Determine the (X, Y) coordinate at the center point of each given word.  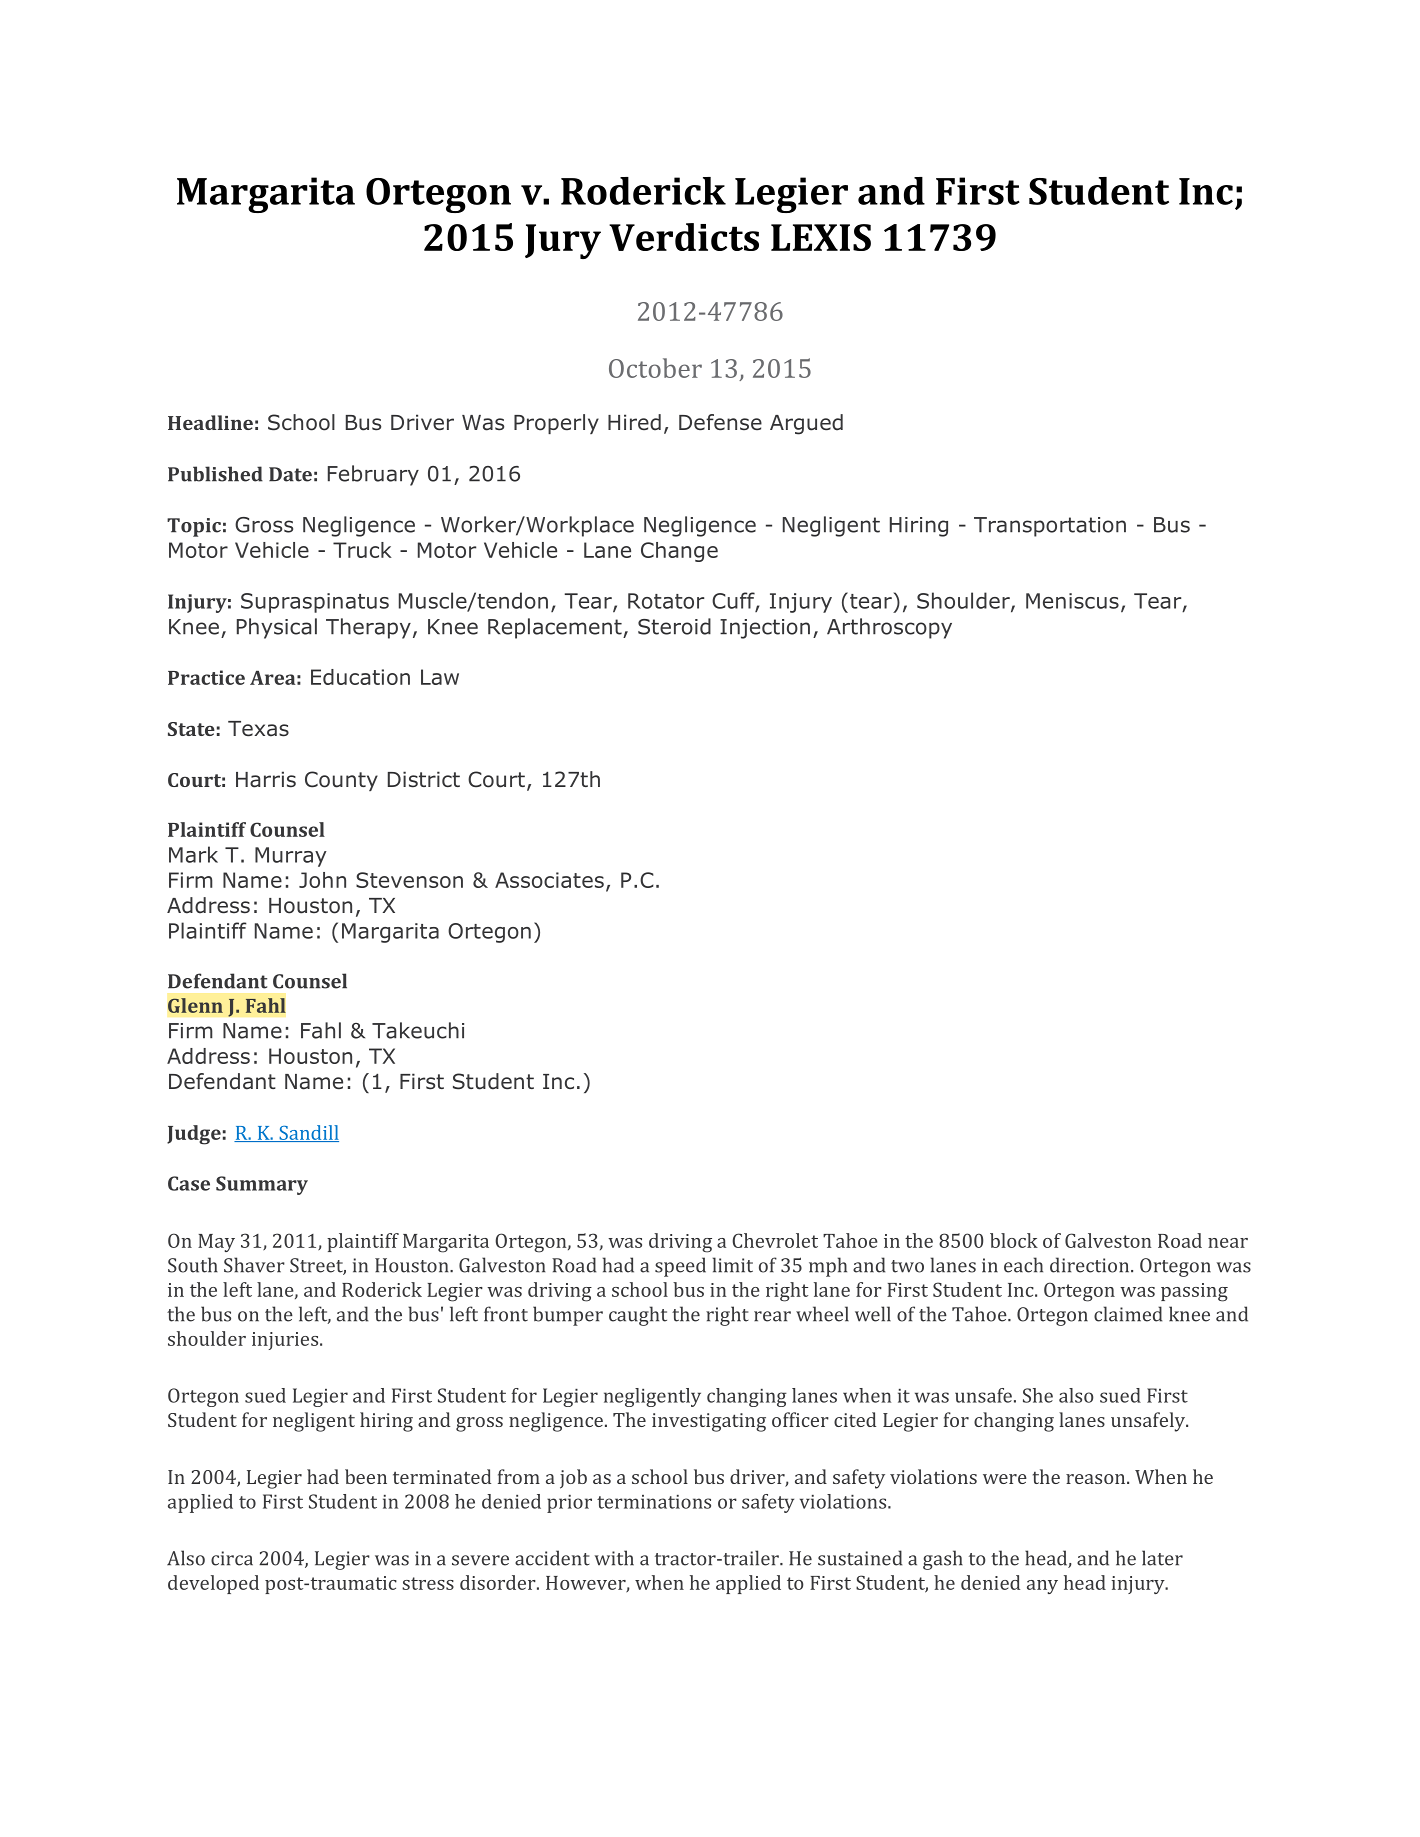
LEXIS (821, 237)
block (1014, 1240)
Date (290, 474)
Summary (262, 1185)
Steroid (674, 626)
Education (360, 677)
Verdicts (684, 237)
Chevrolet (775, 1240)
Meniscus (1072, 601)
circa (232, 1558)
